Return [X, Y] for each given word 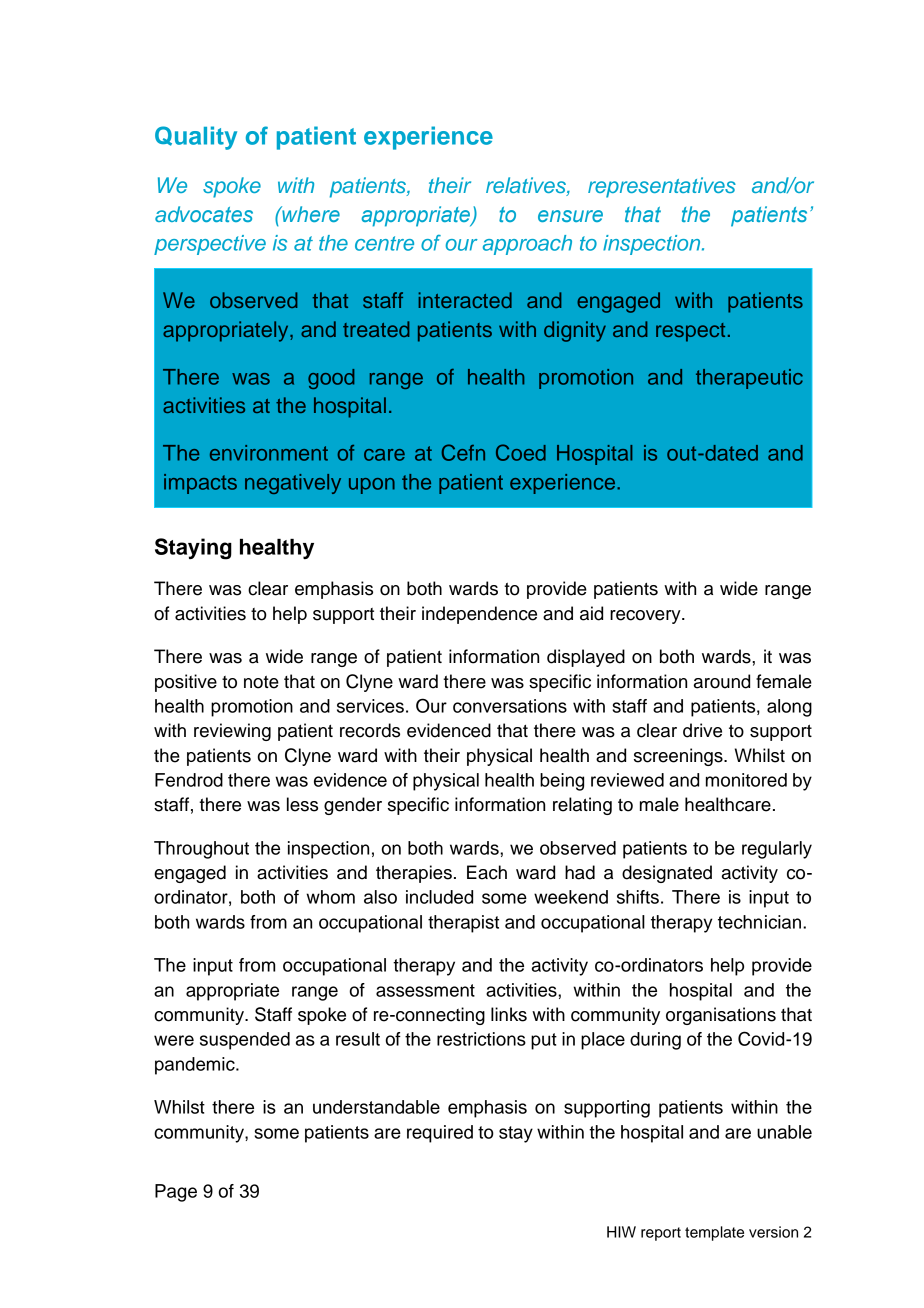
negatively [293, 484]
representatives [662, 187]
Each [487, 872]
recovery [646, 617]
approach [527, 245]
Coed [521, 452]
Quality [196, 138]
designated [667, 874]
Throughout [201, 850]
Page [176, 1193]
